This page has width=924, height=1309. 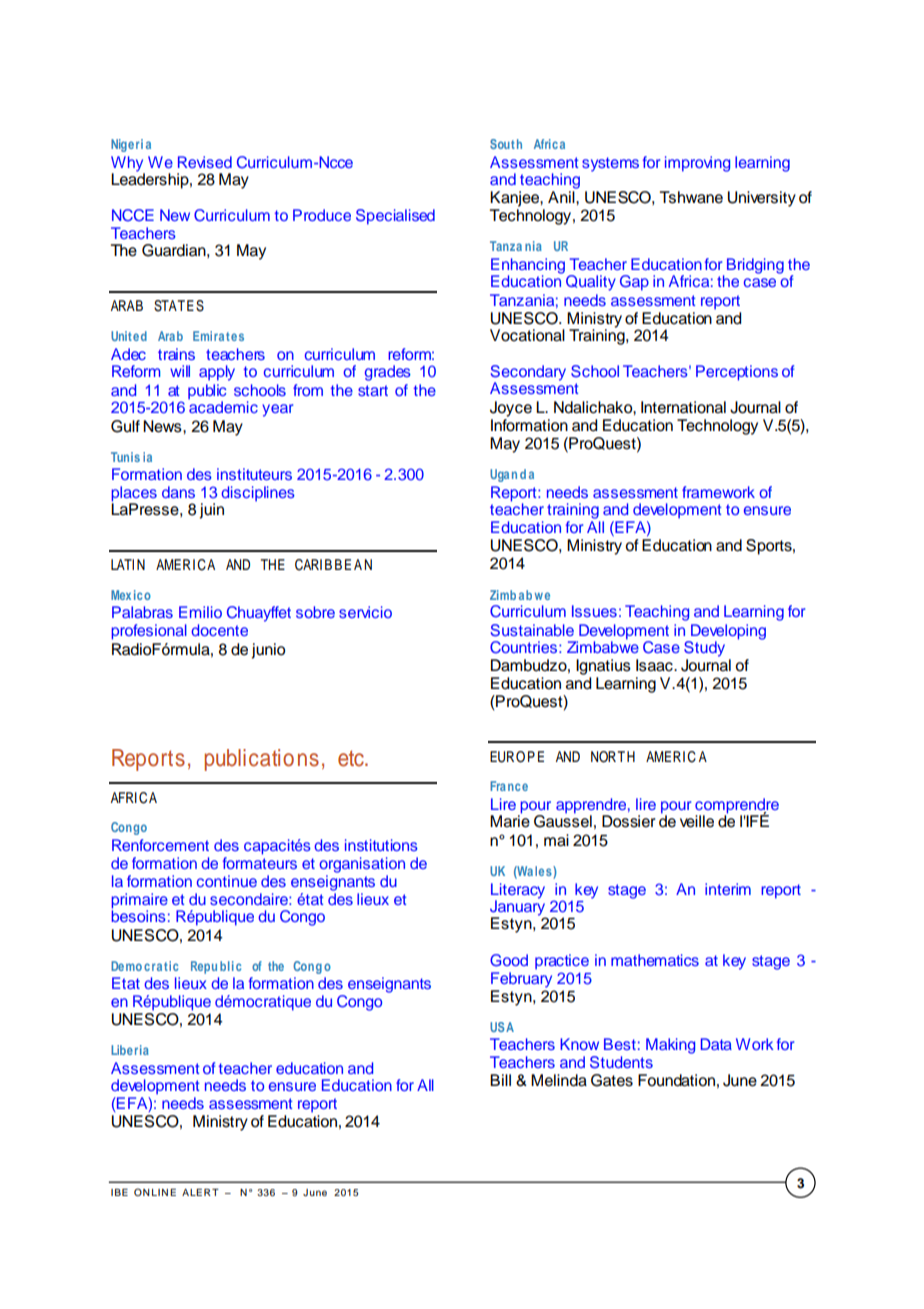 I want to click on EURO, so click(x=507, y=757).
